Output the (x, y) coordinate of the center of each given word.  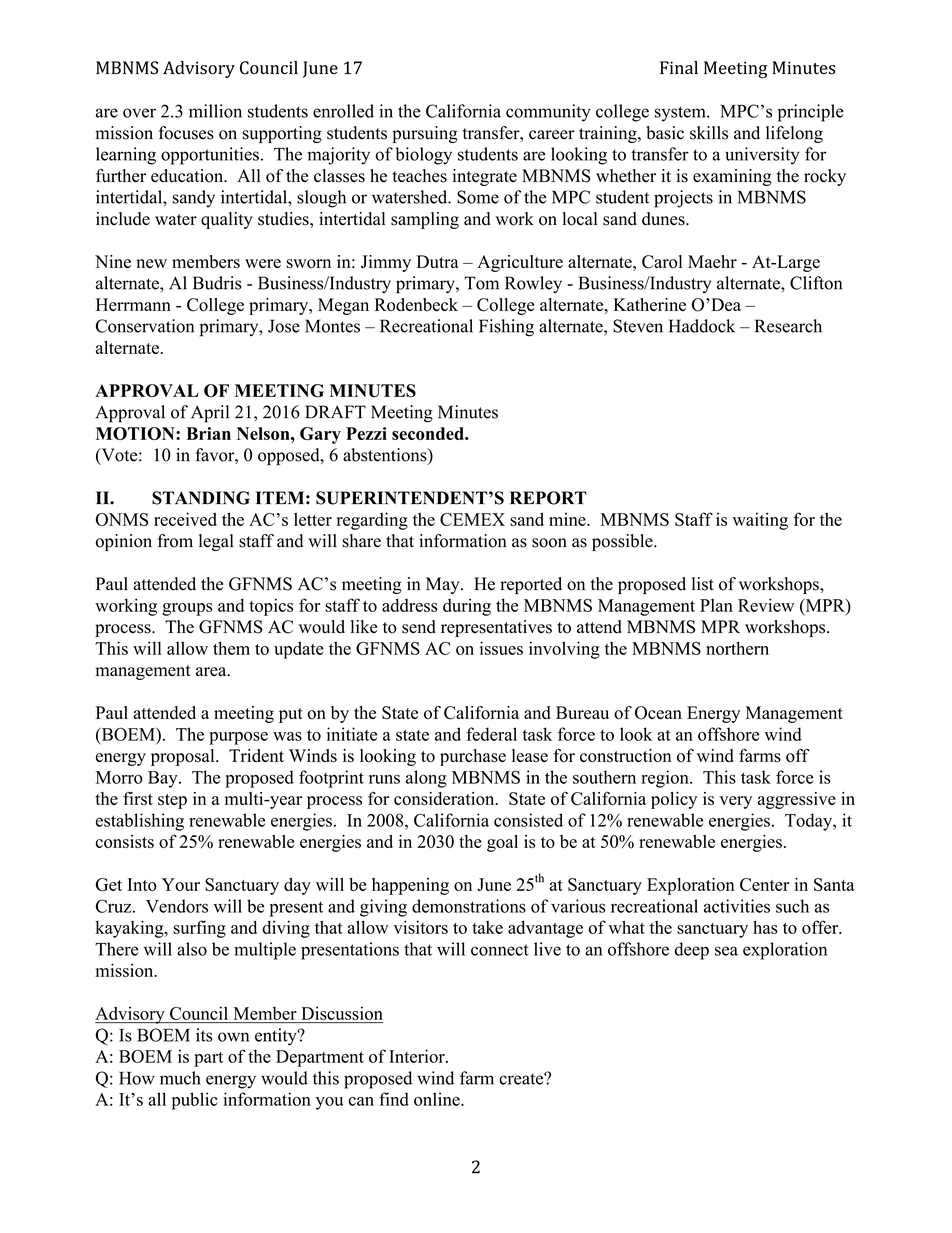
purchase (473, 757)
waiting (760, 521)
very (735, 802)
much (180, 1078)
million (215, 111)
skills (709, 133)
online (438, 1099)
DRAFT (335, 412)
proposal (184, 757)
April (210, 414)
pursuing (425, 134)
